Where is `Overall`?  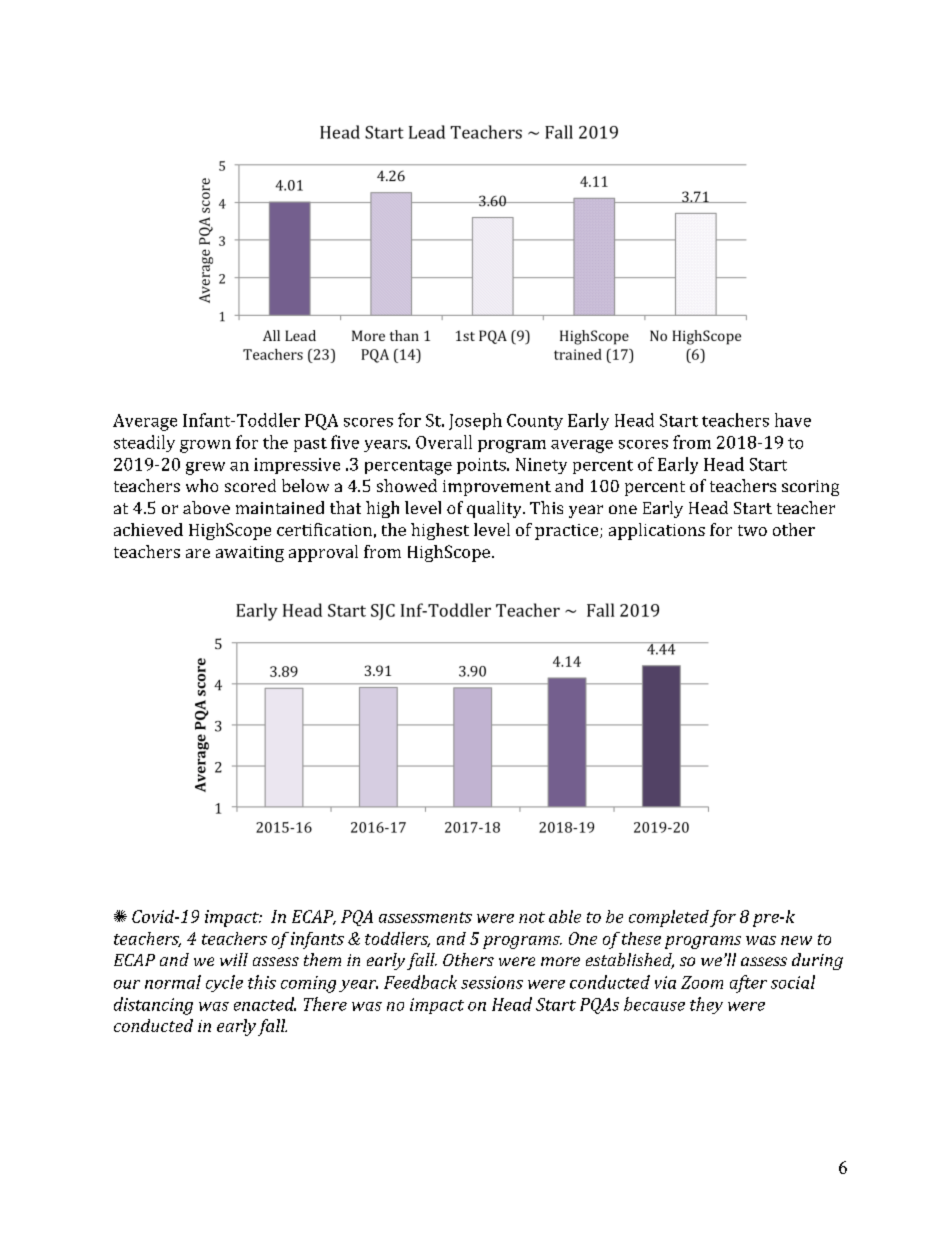 Overall is located at coordinates (444, 442).
